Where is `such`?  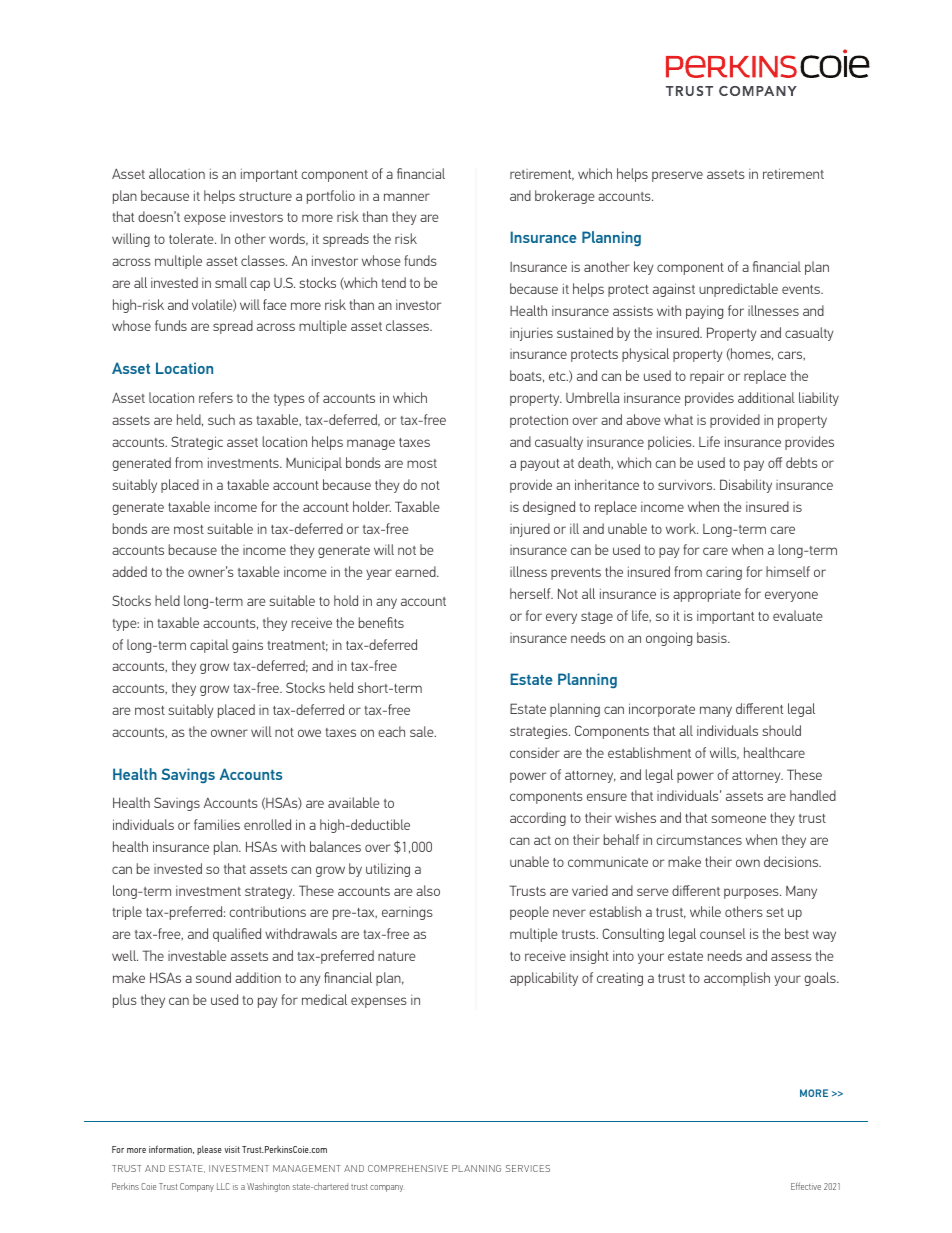 such is located at coordinates (221, 419).
